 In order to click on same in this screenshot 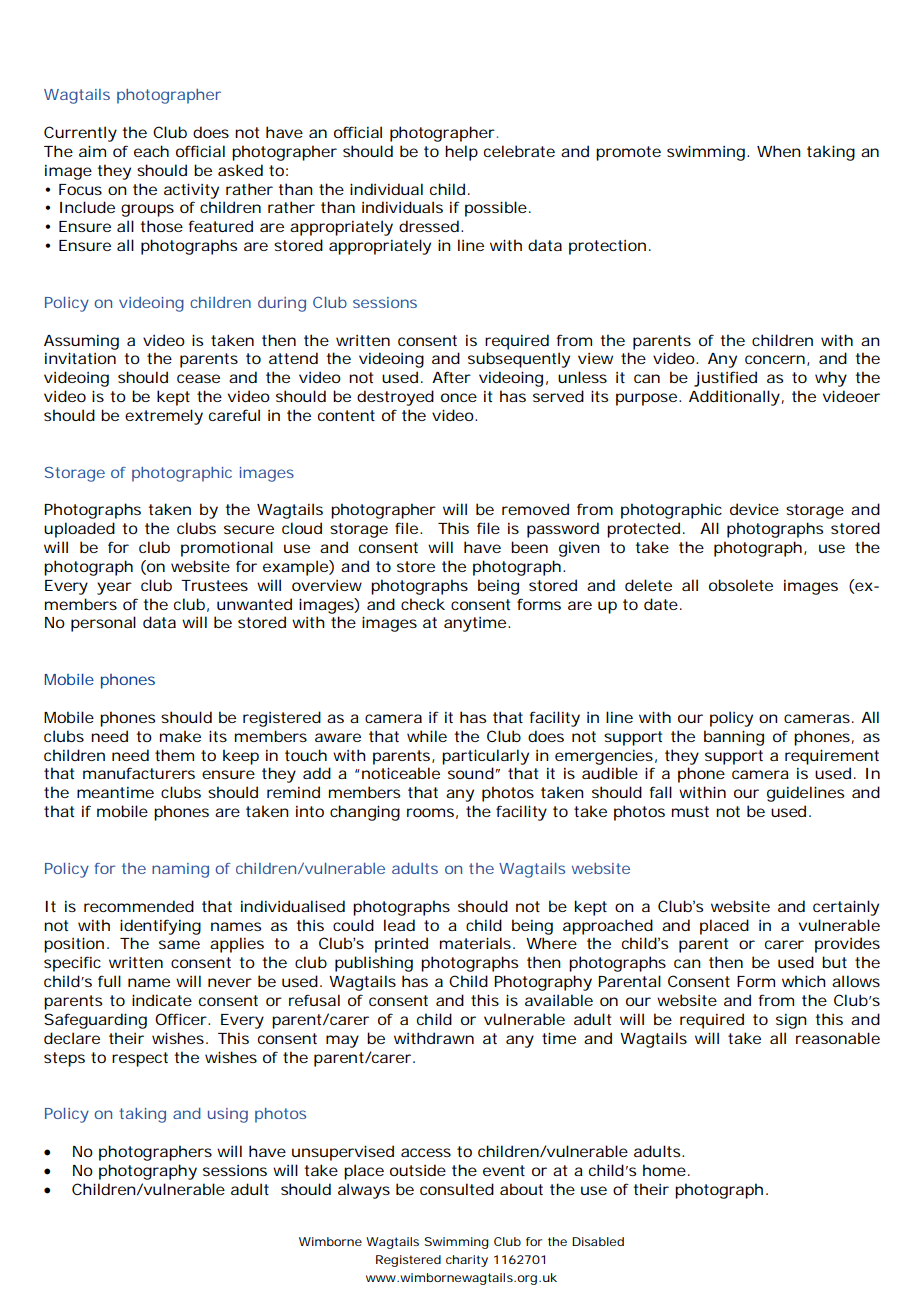, I will do `click(179, 944)`.
